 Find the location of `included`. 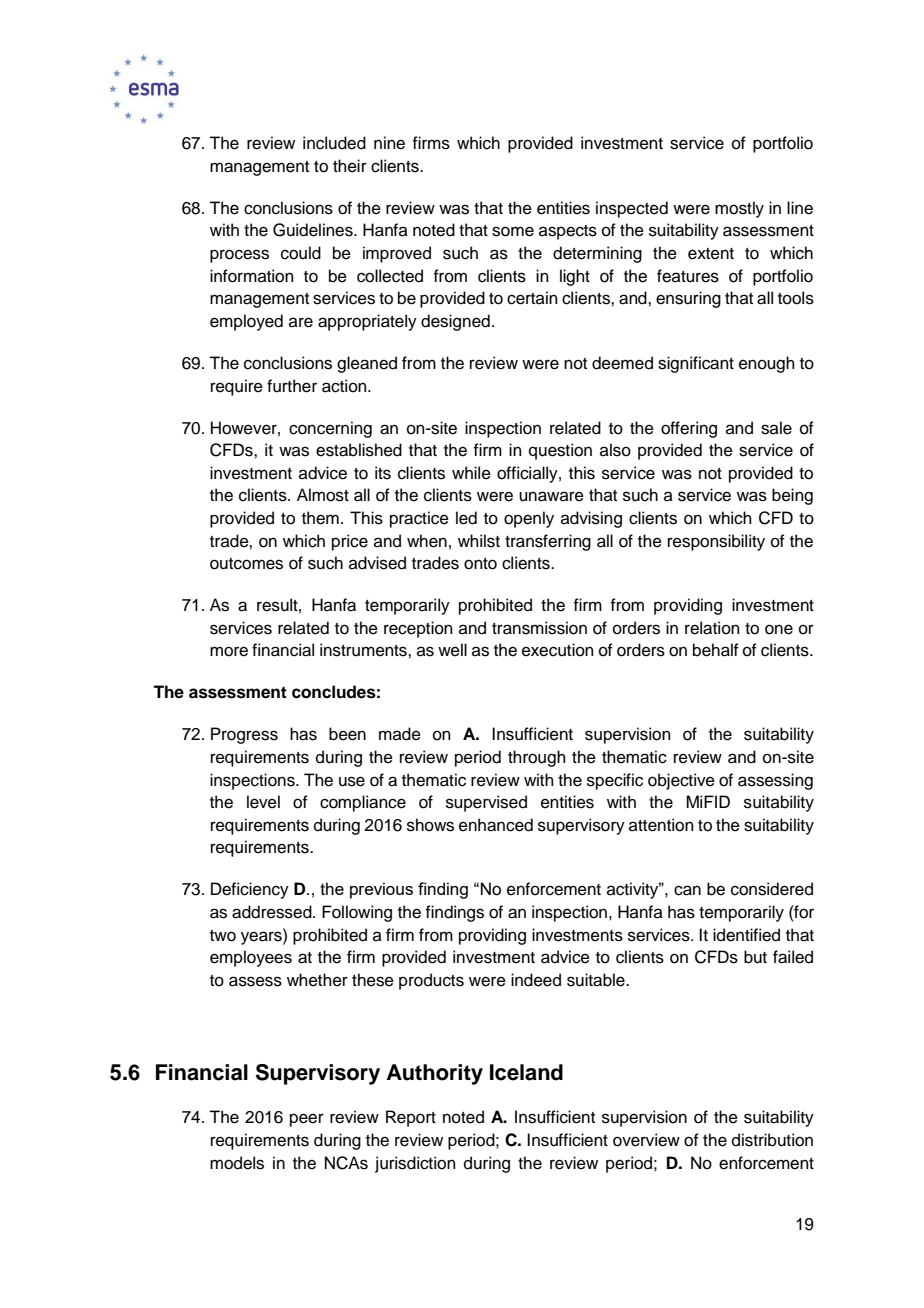

included is located at coordinates (334, 143).
